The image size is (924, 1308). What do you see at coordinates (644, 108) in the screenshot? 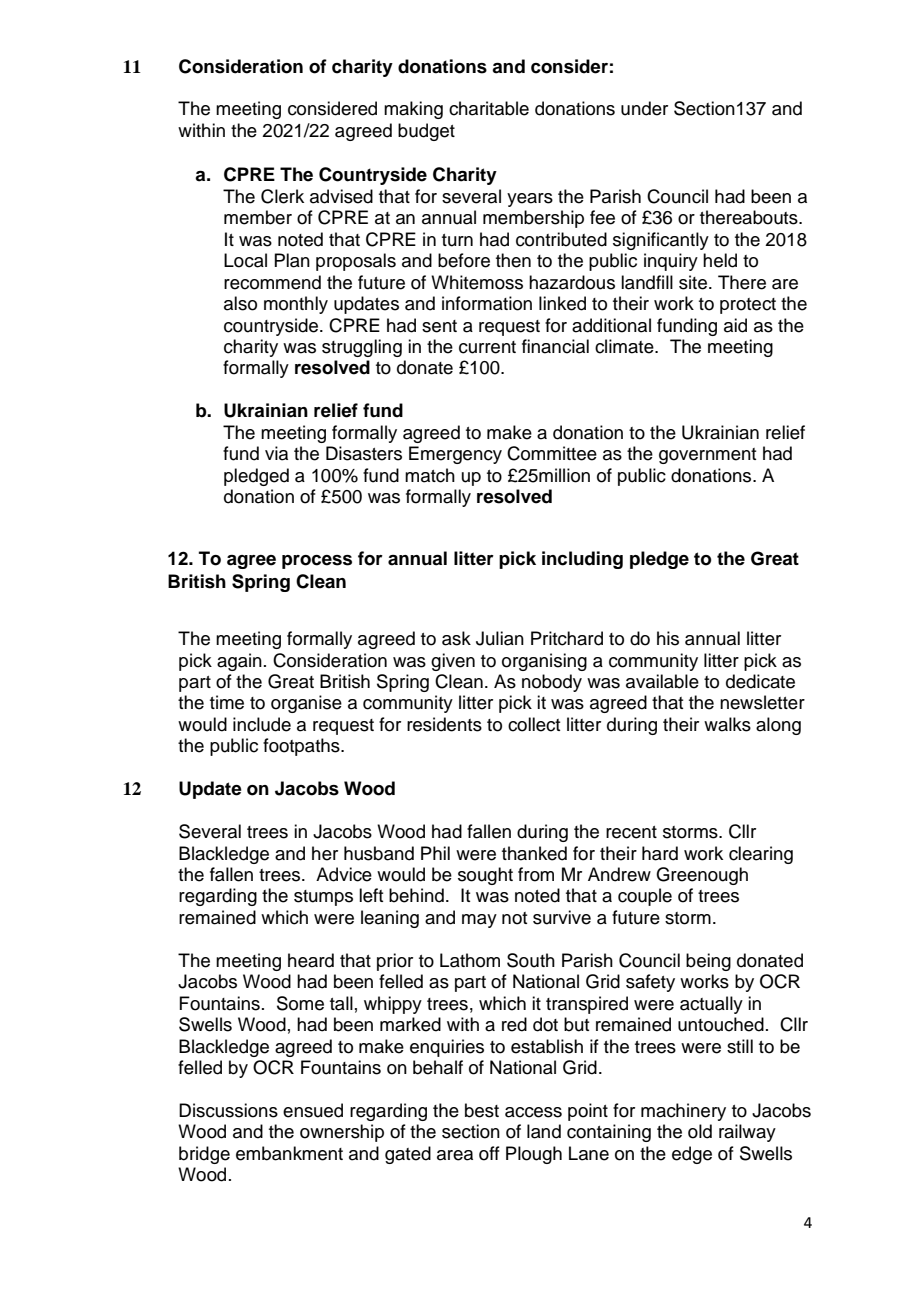
I see `under` at bounding box center [644, 108].
